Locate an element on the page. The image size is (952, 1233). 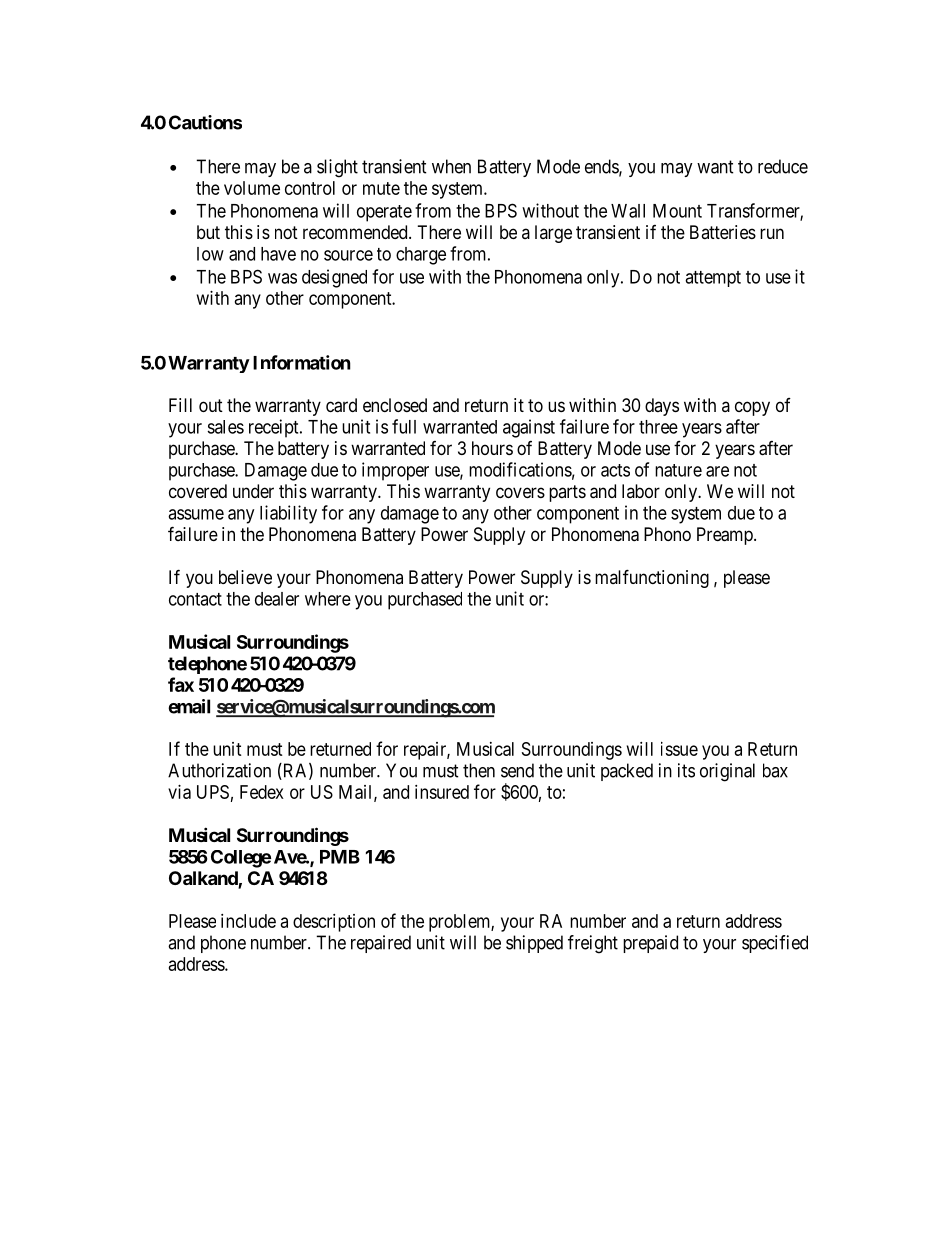
believe is located at coordinates (245, 577).
